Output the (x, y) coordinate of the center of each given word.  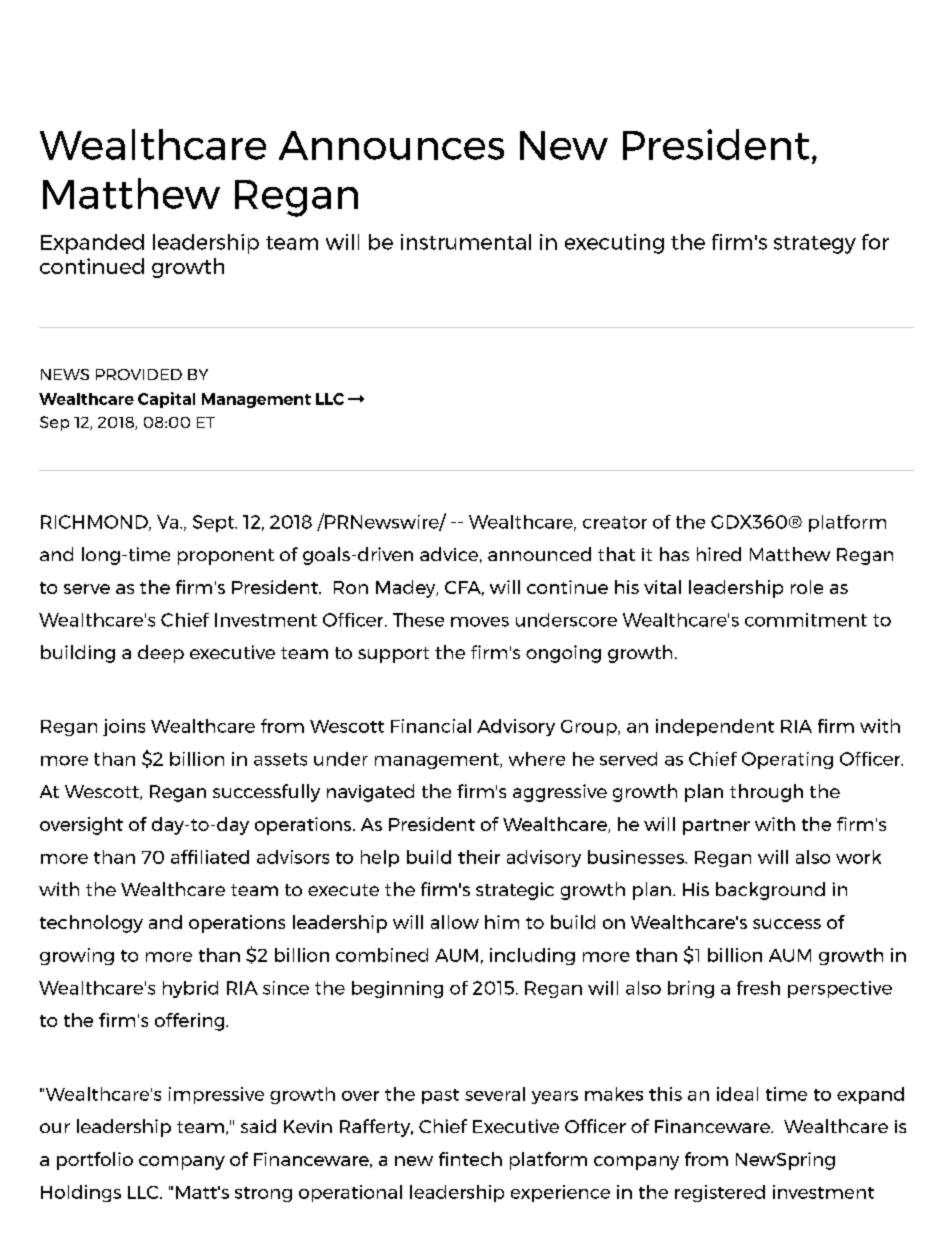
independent (715, 727)
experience (560, 1193)
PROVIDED (139, 374)
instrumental (466, 242)
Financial (431, 726)
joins (124, 727)
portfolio (95, 1161)
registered (720, 1193)
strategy (815, 245)
